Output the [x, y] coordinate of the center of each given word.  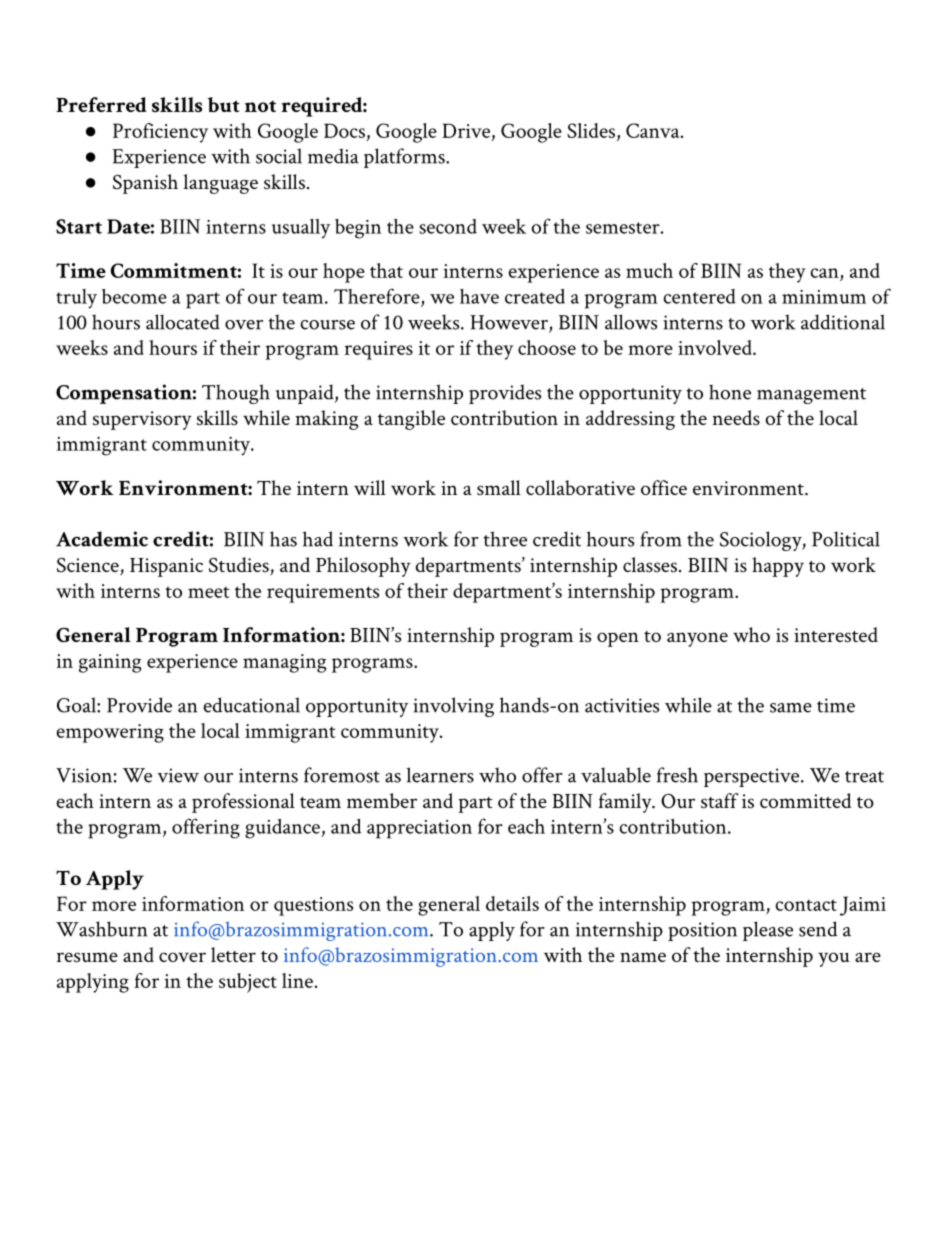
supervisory [142, 420]
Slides [591, 130]
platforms [405, 158]
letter [233, 954]
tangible [411, 420]
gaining [110, 663]
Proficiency [160, 133]
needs [736, 417]
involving [453, 707]
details [512, 903]
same [791, 708]
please [768, 931]
